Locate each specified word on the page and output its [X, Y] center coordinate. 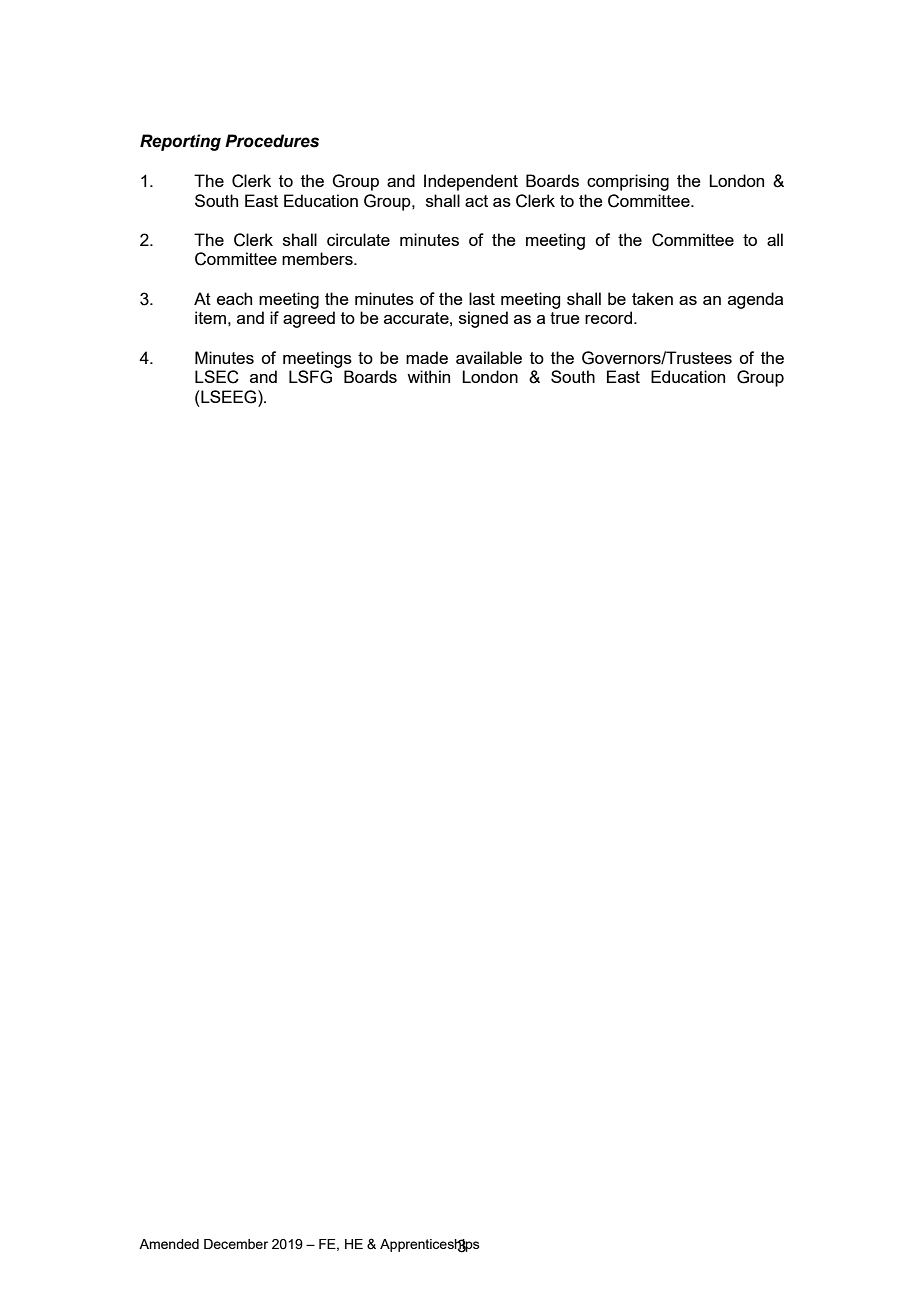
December [236, 1244]
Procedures [272, 141]
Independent [471, 182]
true [565, 318]
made [427, 357]
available [489, 357]
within [428, 376]
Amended [169, 1244]
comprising [628, 182]
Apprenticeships [430, 1246]
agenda [755, 300]
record [608, 317]
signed [483, 319]
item [210, 317]
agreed [309, 319]
